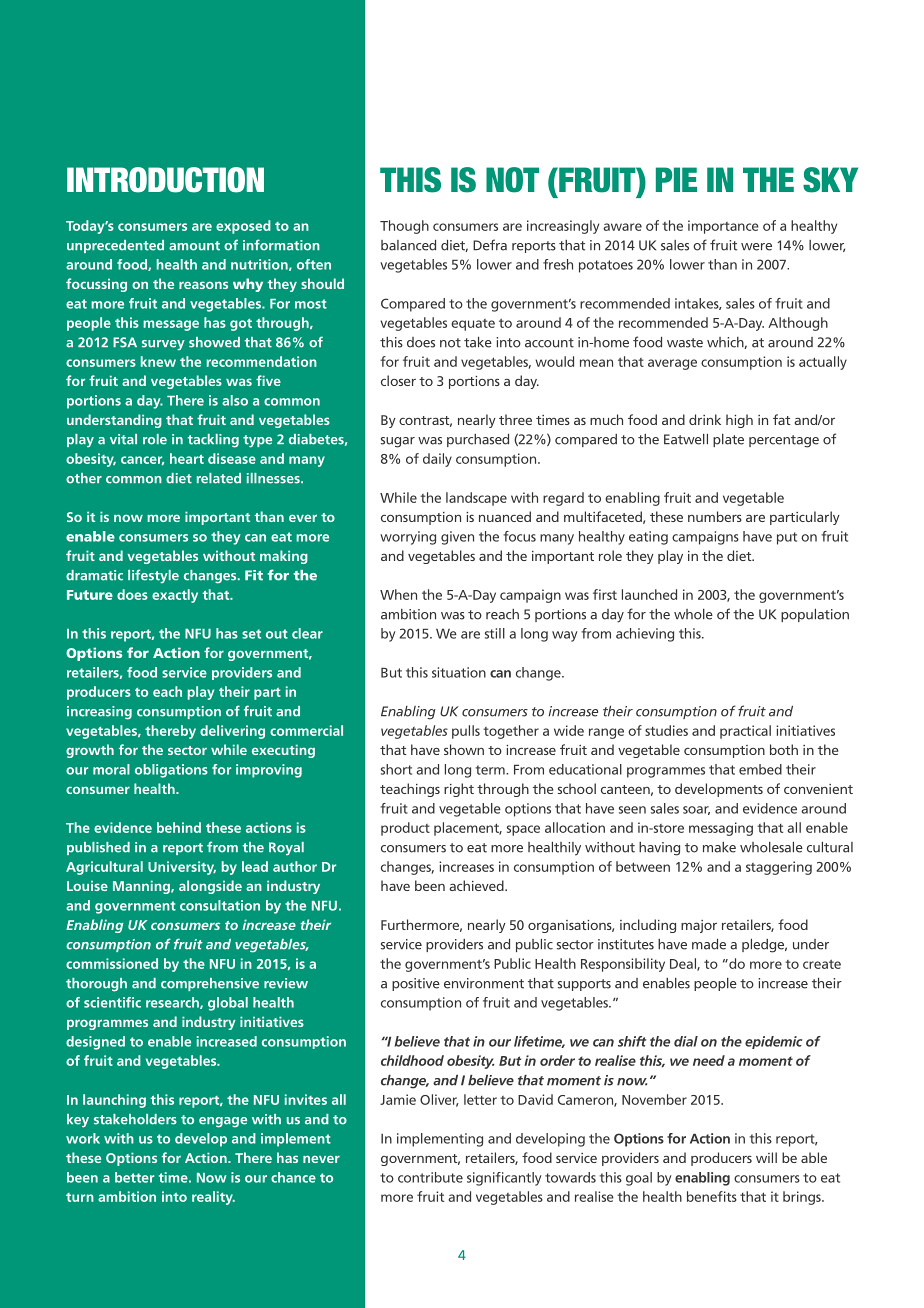 Image resolution: width=924 pixels, height=1308 pixels. Describe the element at coordinates (723, 227) in the screenshot. I see `importance` at that location.
